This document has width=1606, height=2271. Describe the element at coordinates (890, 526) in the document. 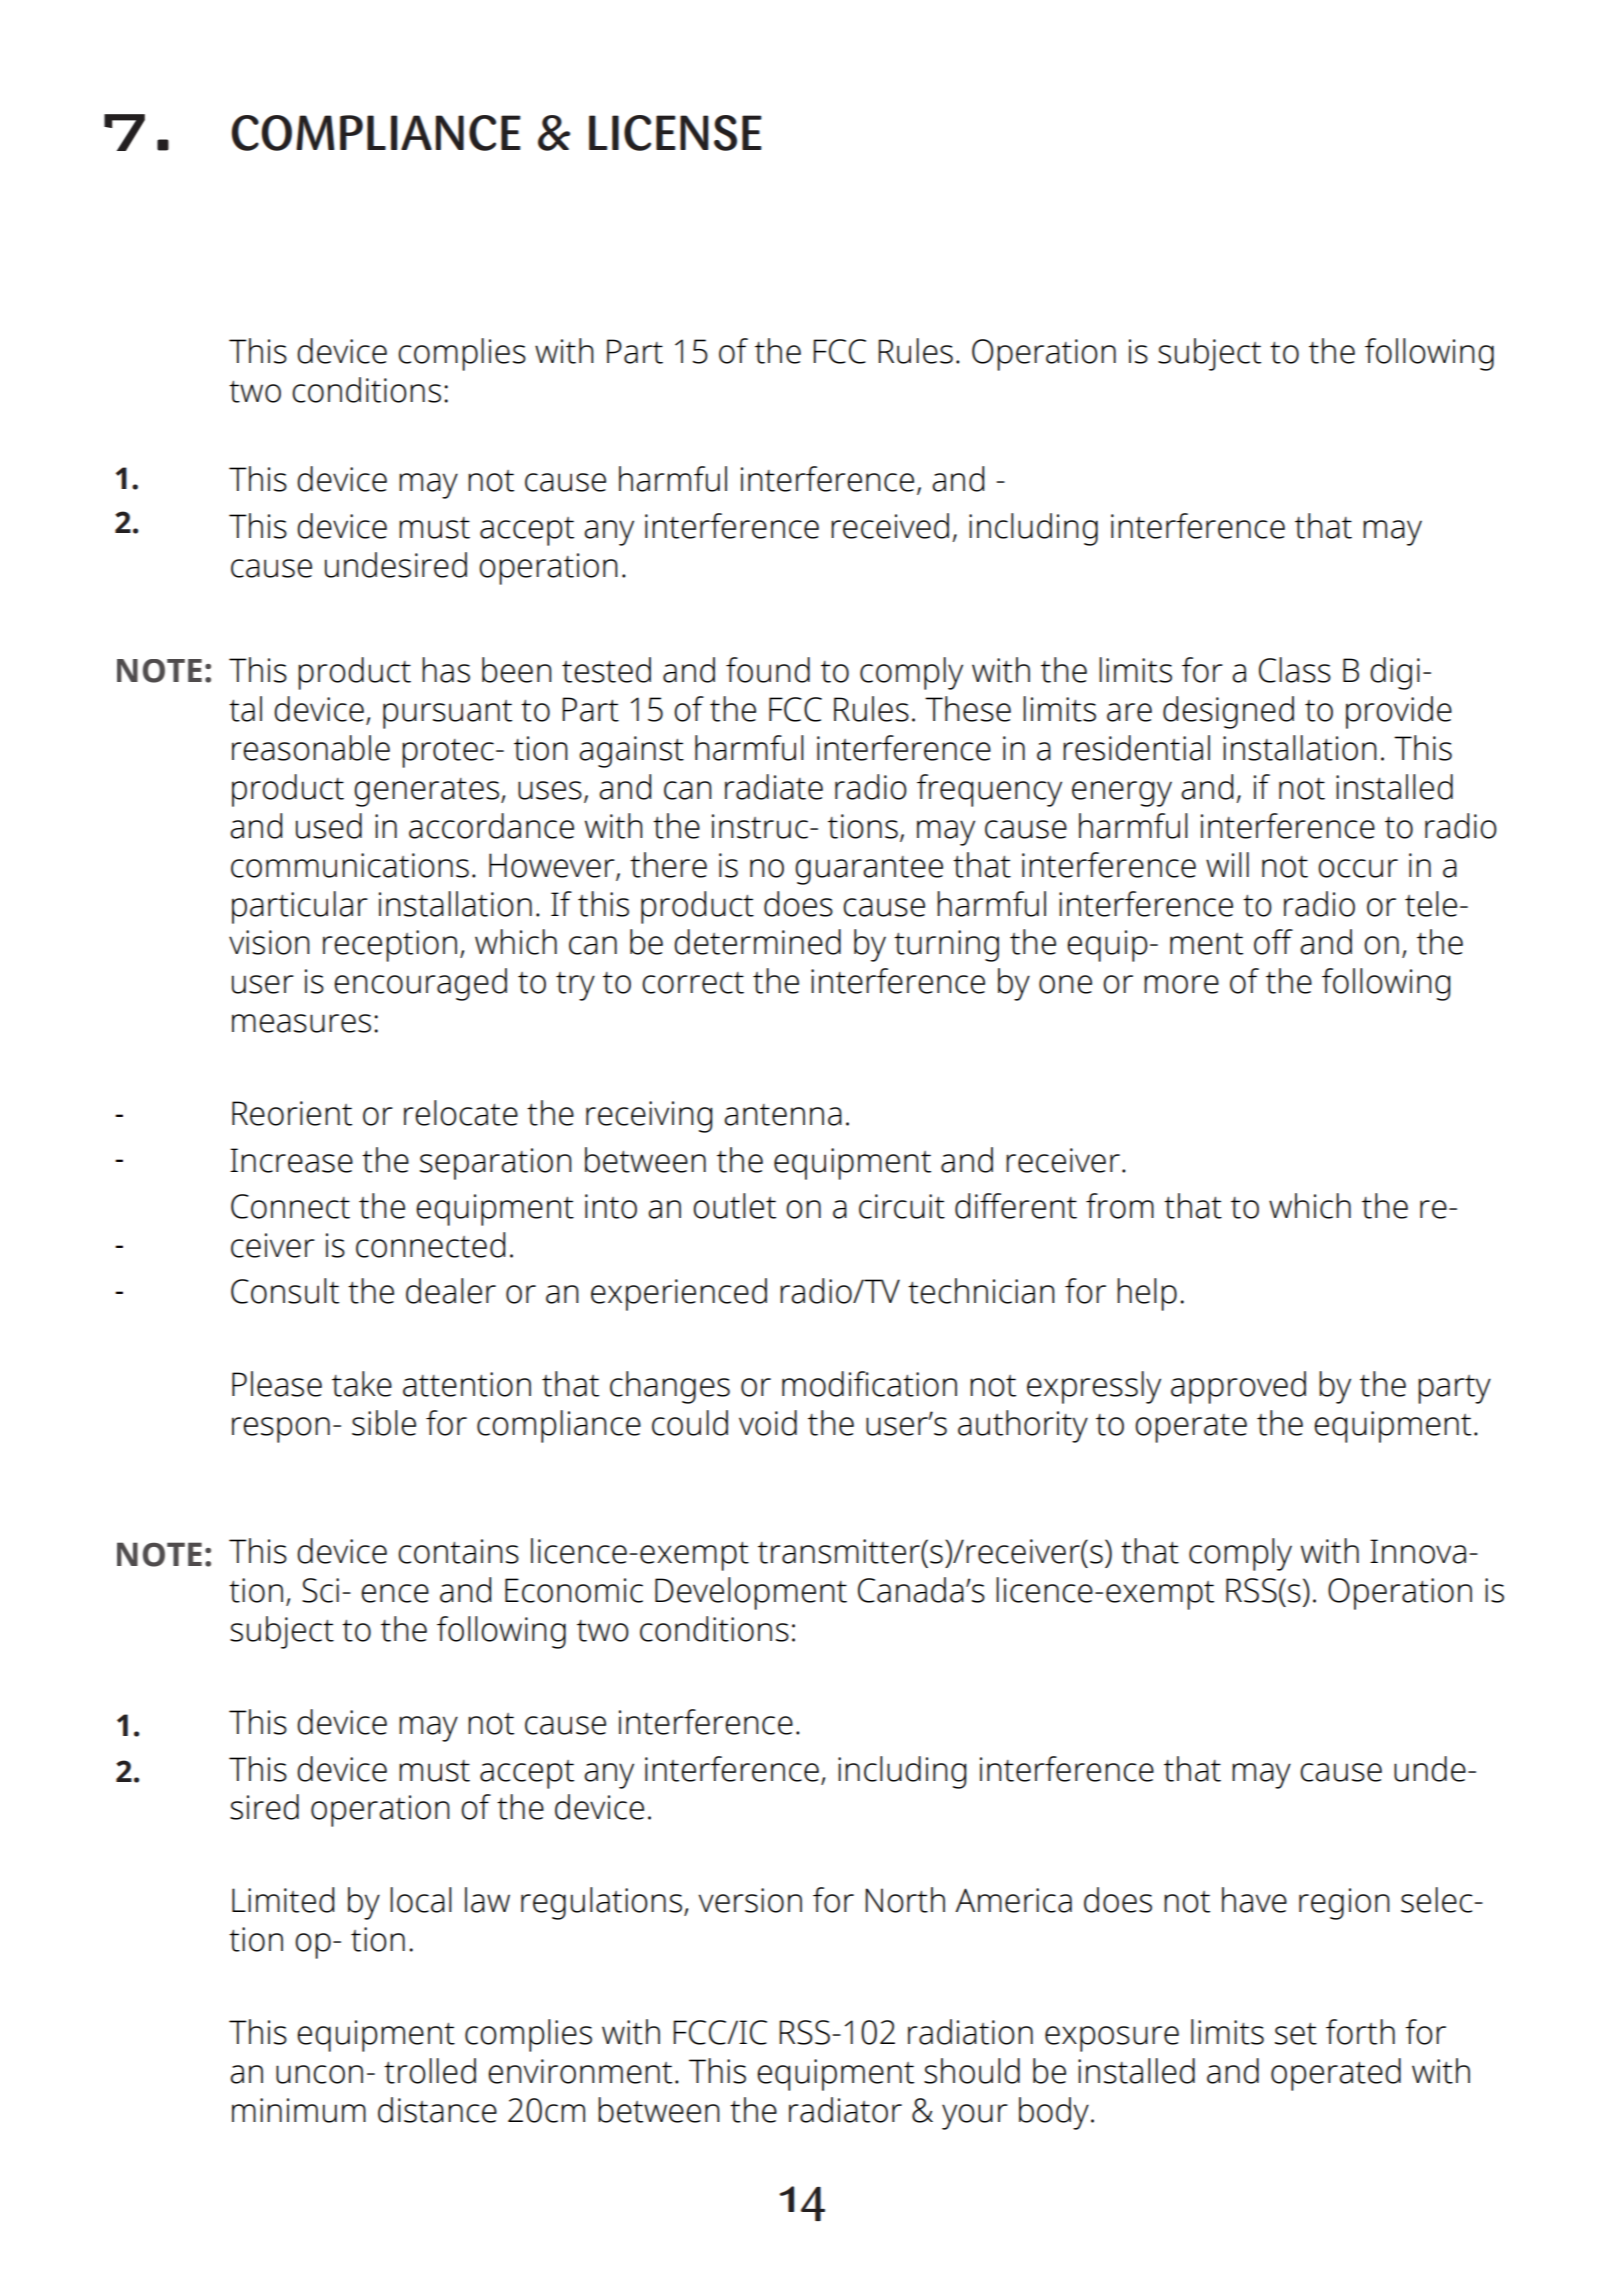

I see `received` at that location.
